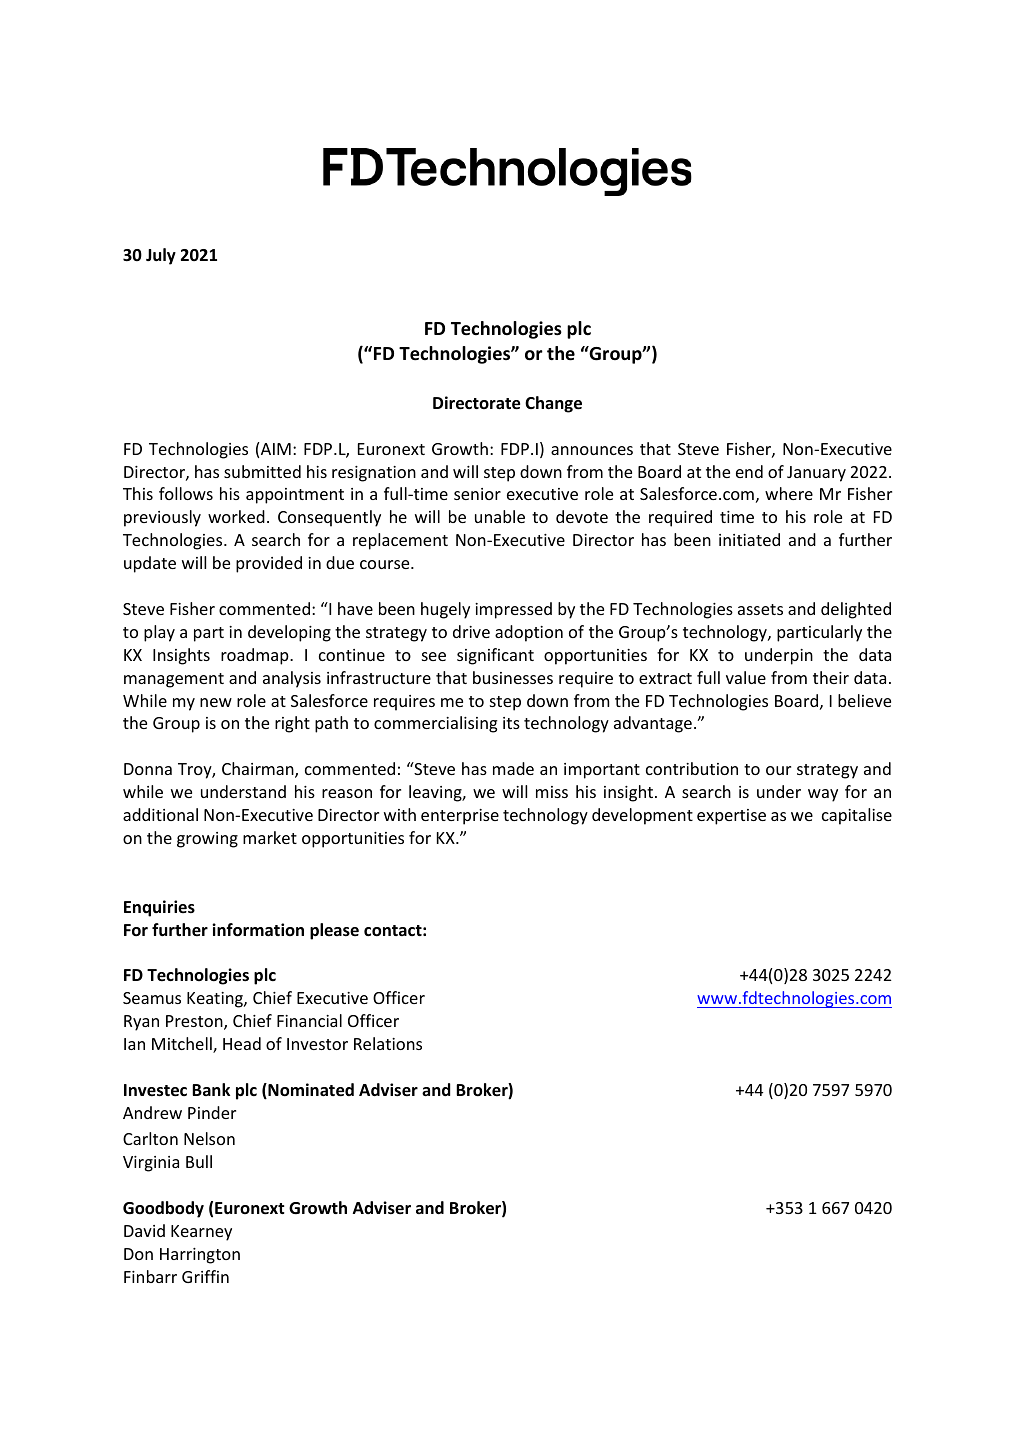 Image resolution: width=1015 pixels, height=1436 pixels. Describe the element at coordinates (731, 817) in the document. I see `expertise` at that location.
